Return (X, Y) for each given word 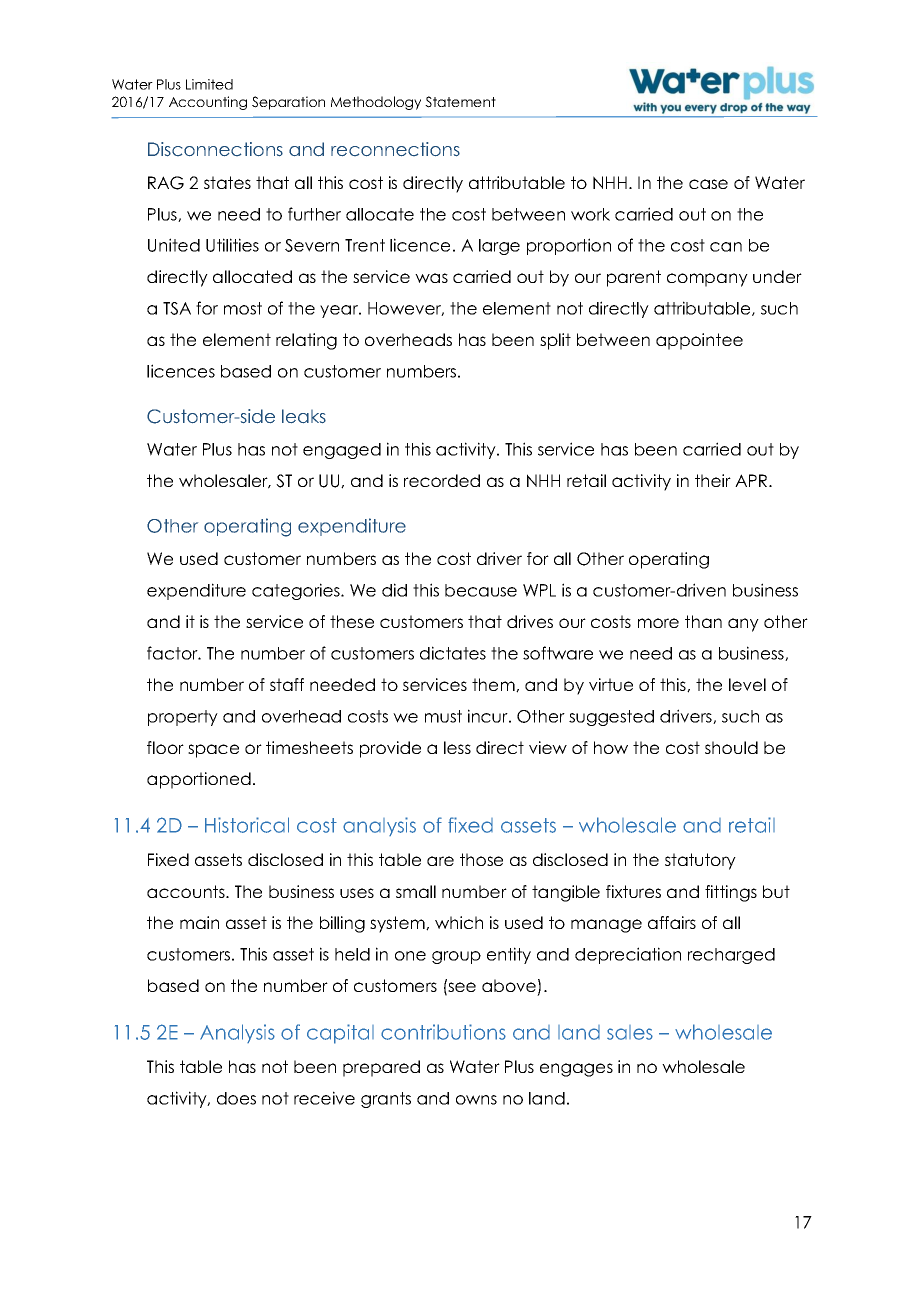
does (236, 1098)
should (731, 747)
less (457, 747)
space (213, 751)
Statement (460, 102)
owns (476, 1100)
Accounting (208, 103)
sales (630, 1032)
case (708, 184)
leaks (304, 416)
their (713, 480)
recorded (442, 480)
